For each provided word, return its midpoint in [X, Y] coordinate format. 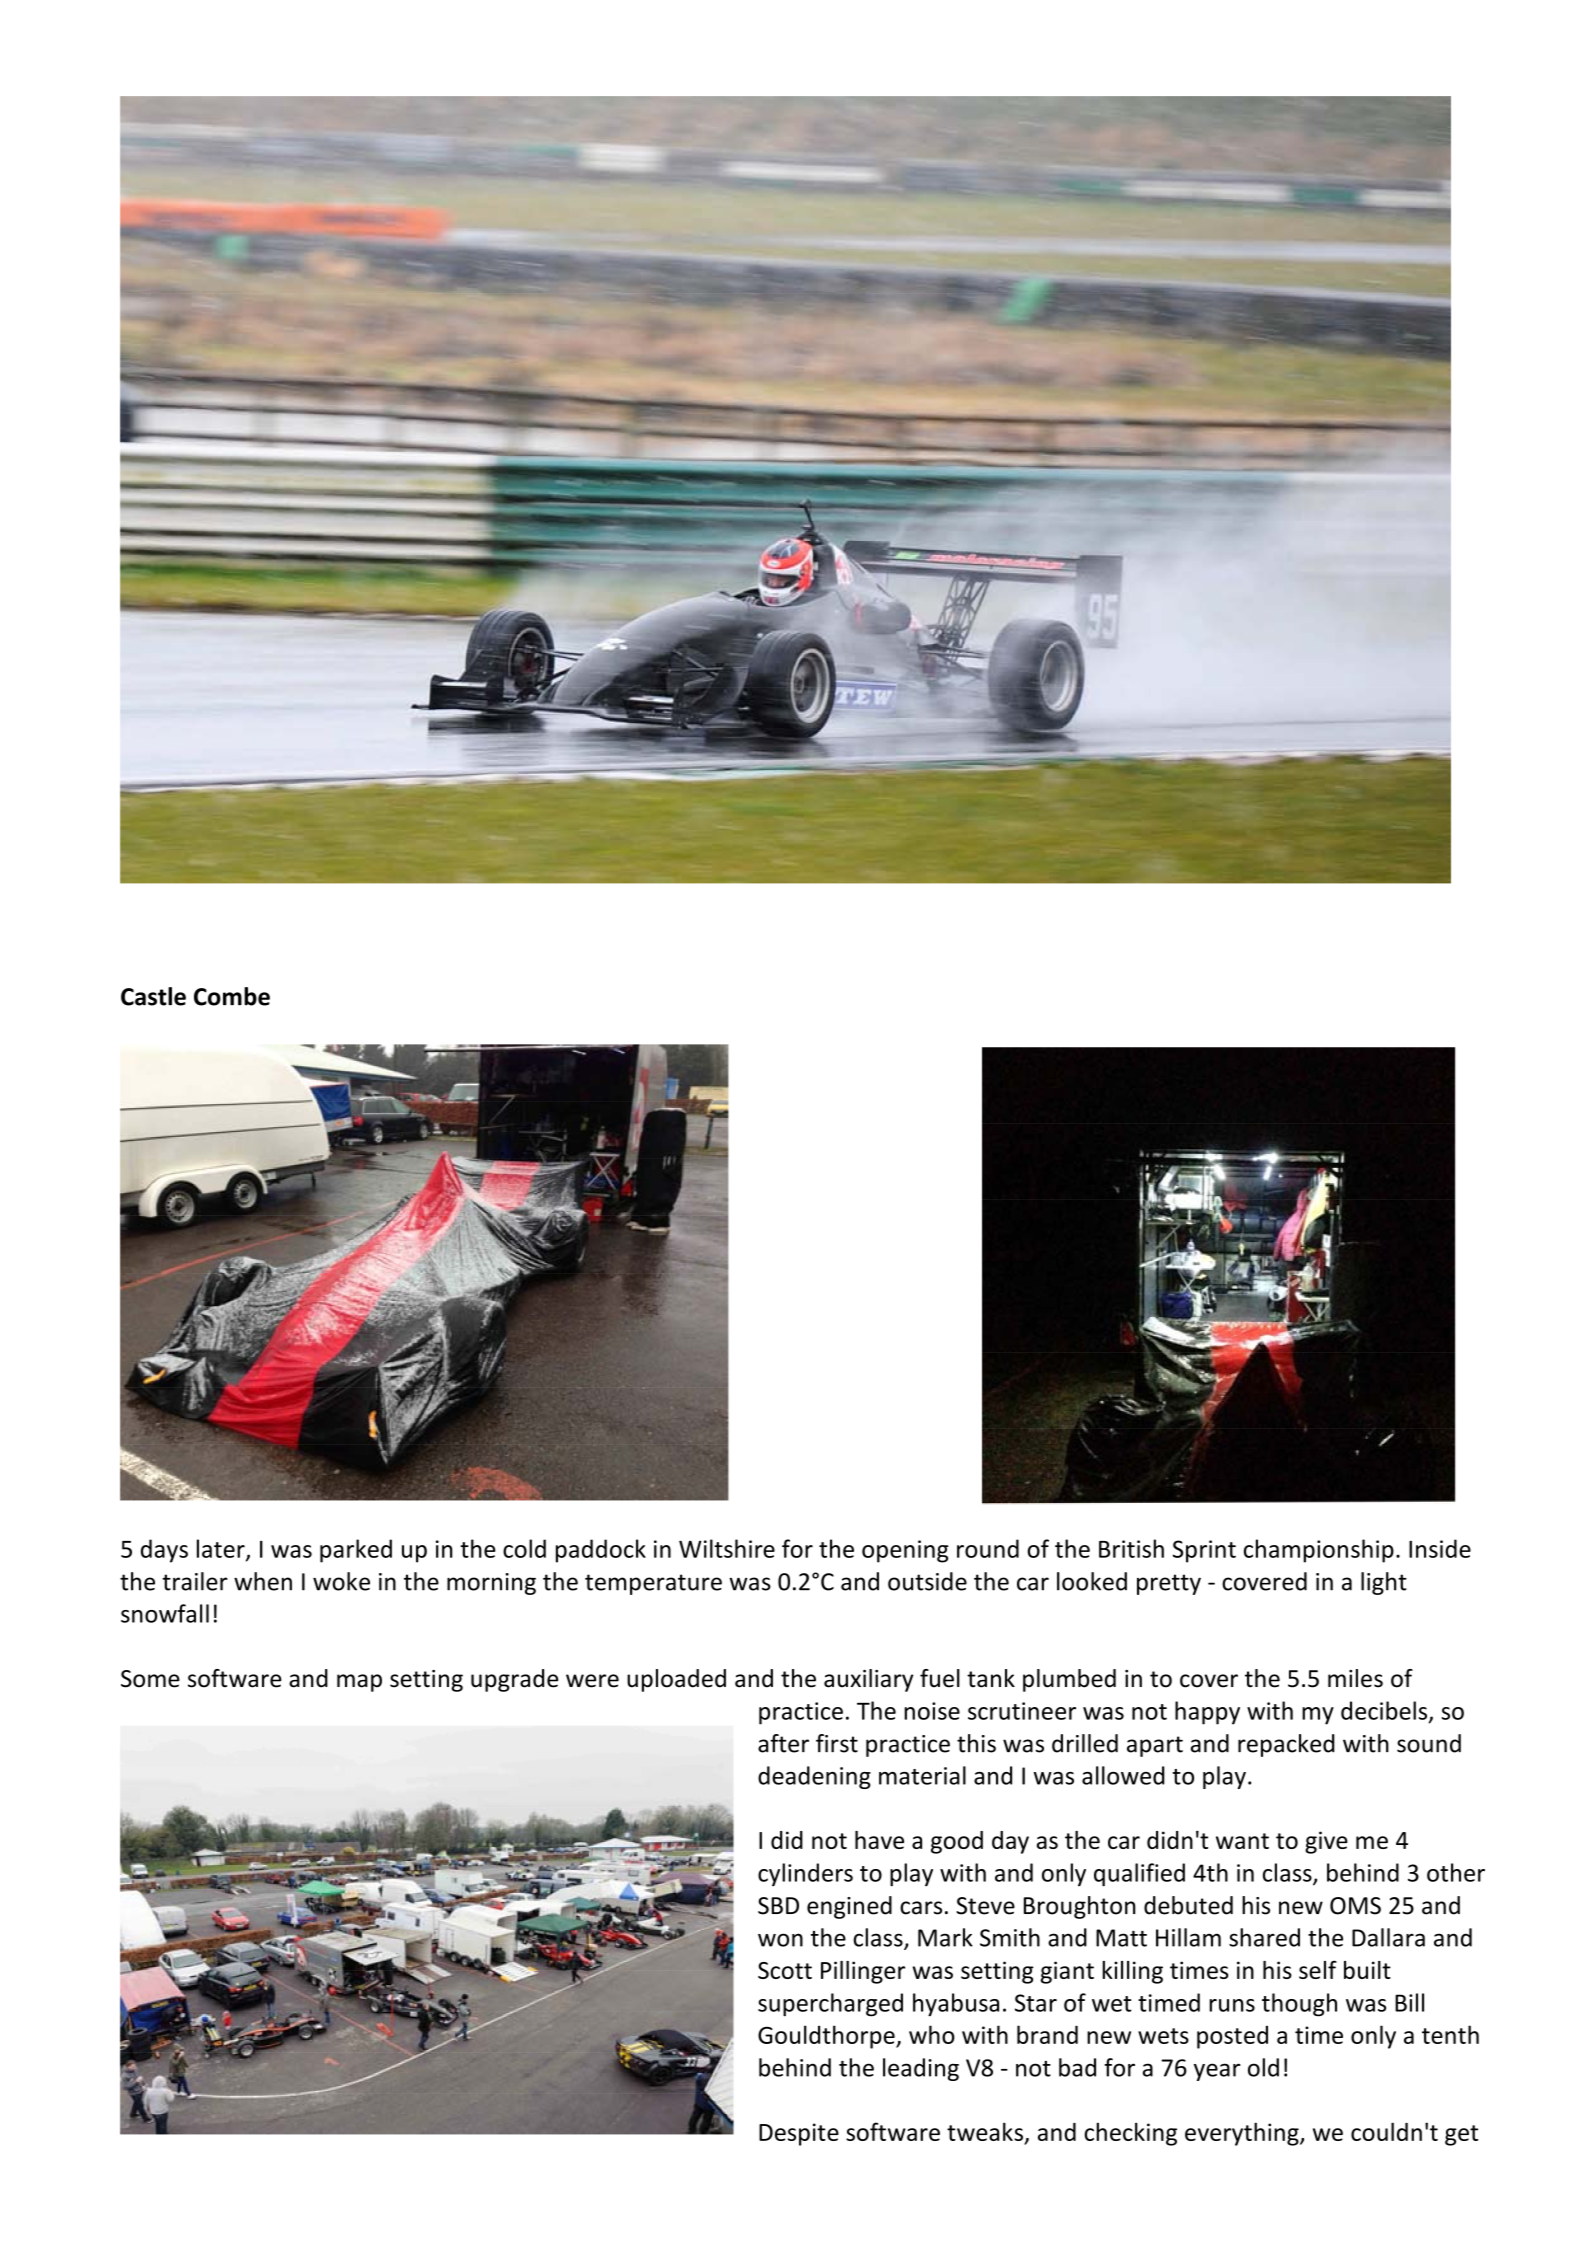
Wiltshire [727, 1548]
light [1384, 1583]
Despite [799, 2134]
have [879, 1840]
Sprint [1204, 1551]
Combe [232, 996]
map [359, 1683]
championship [1319, 1551]
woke [341, 1581]
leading [921, 2069]
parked [356, 1551]
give [1326, 1842]
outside [927, 1581]
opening [905, 1551]
